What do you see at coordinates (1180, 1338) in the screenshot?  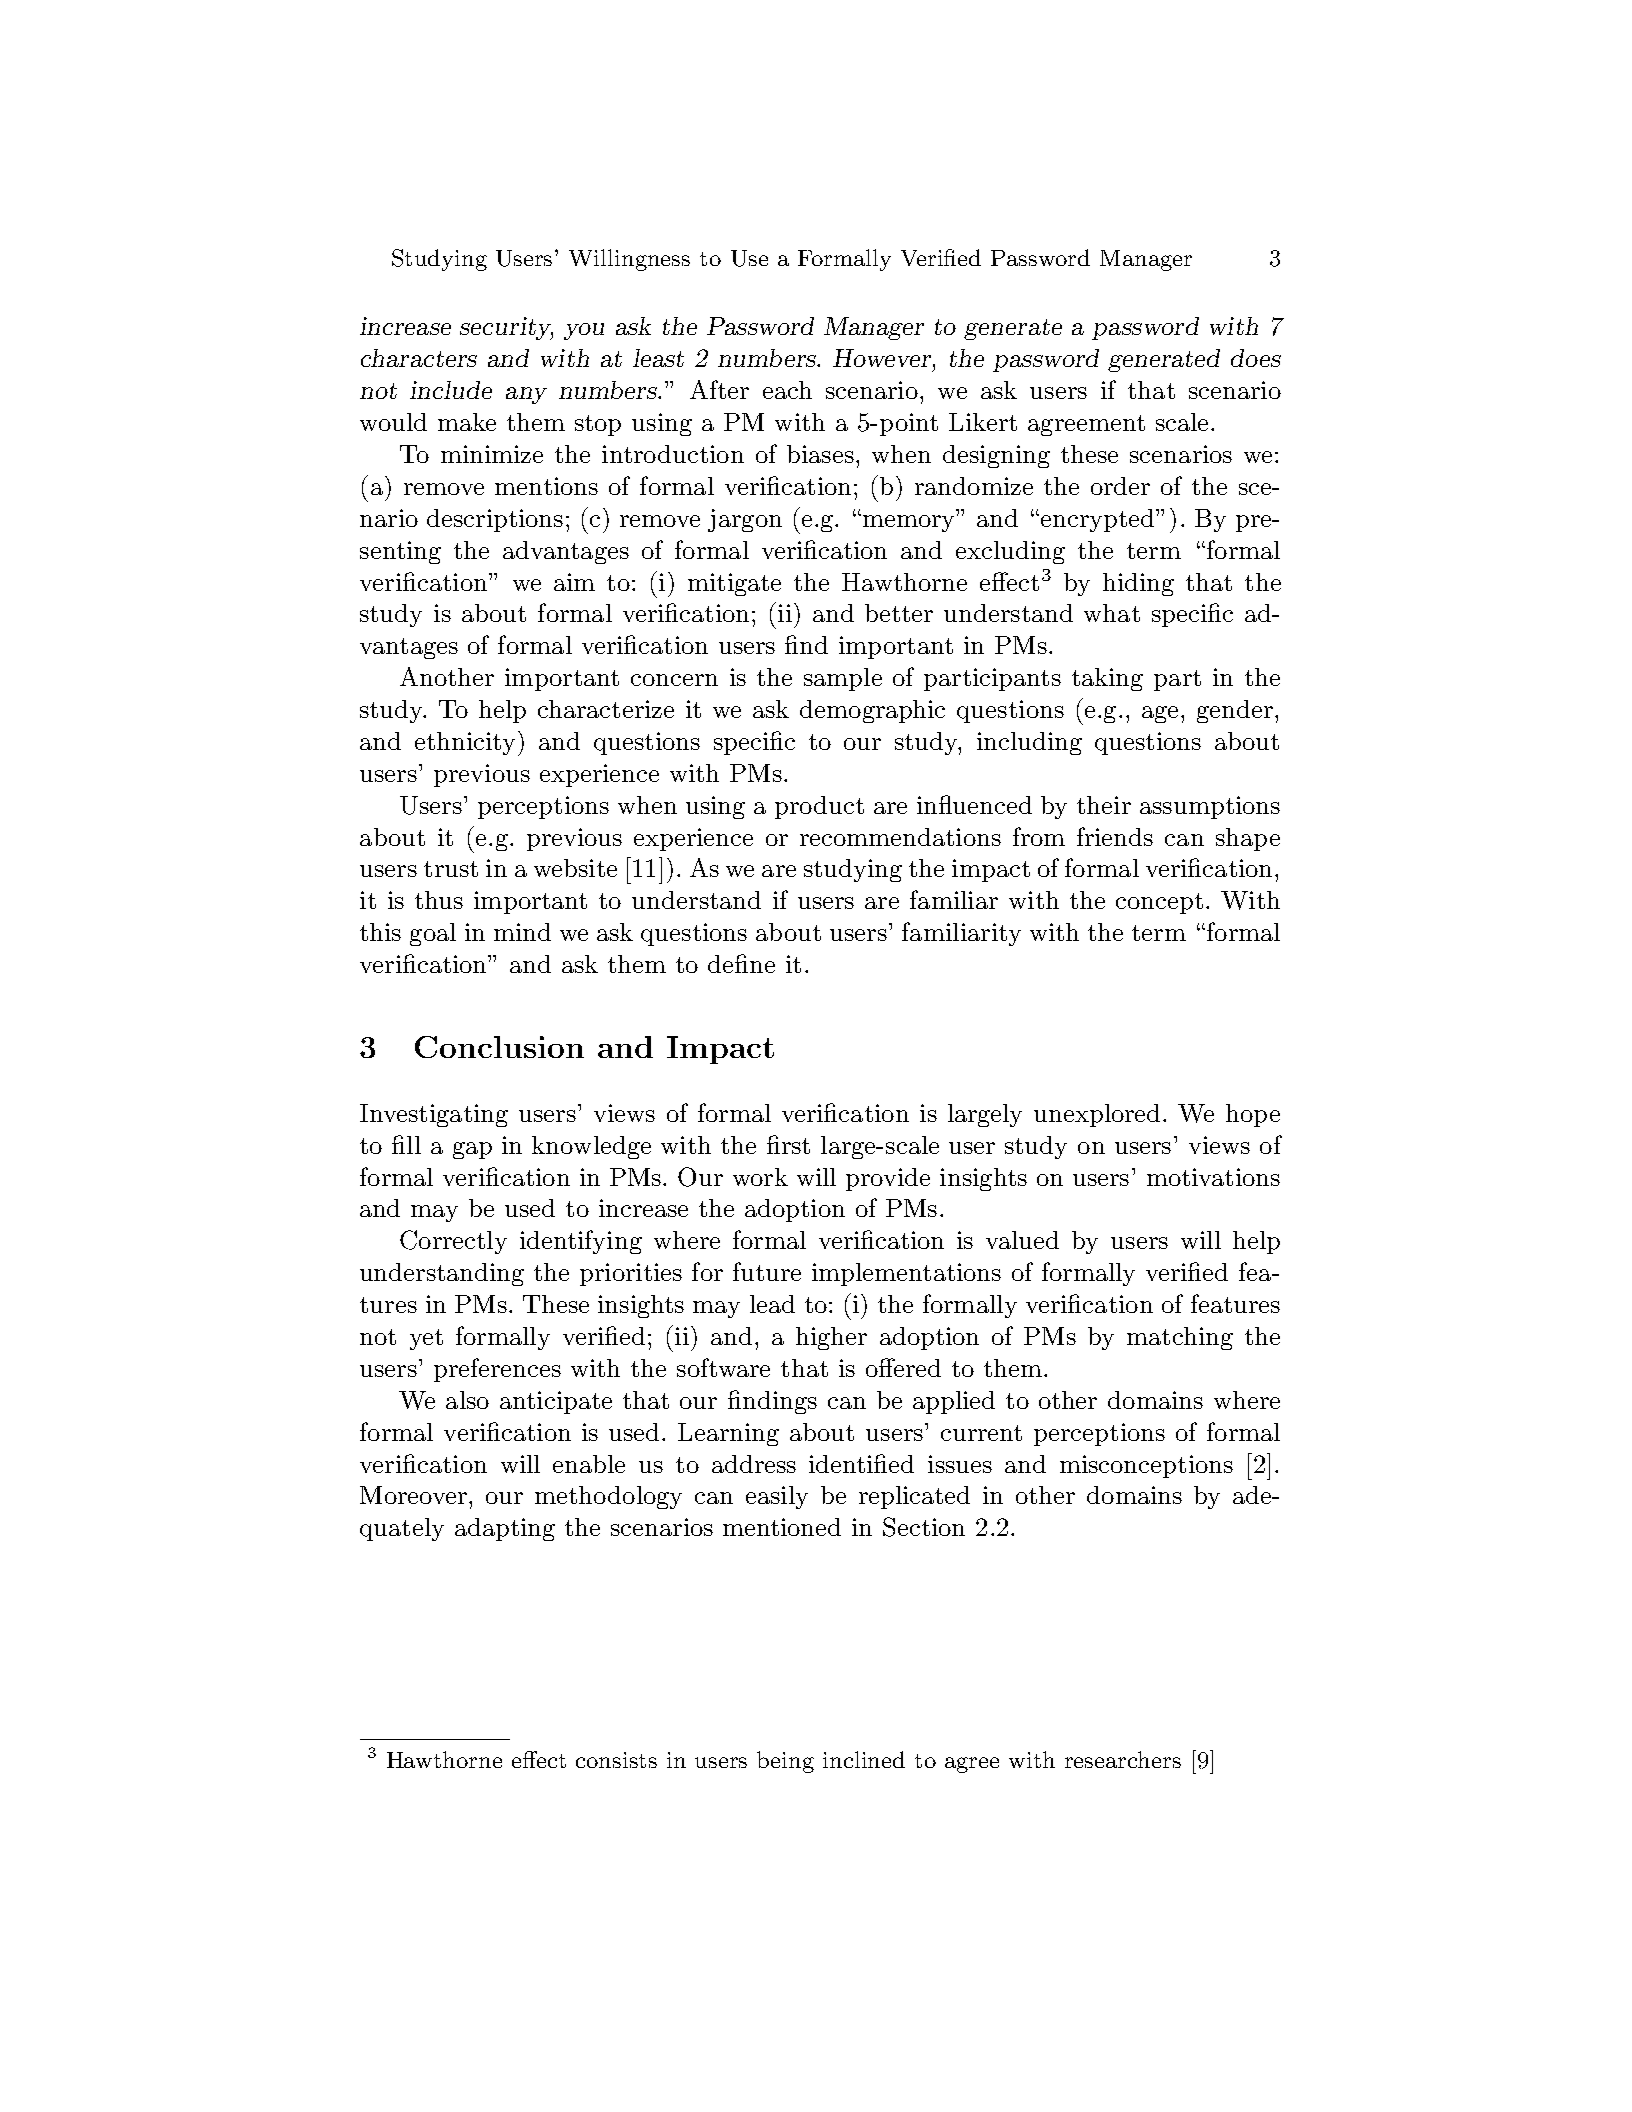 I see `matching` at bounding box center [1180, 1338].
